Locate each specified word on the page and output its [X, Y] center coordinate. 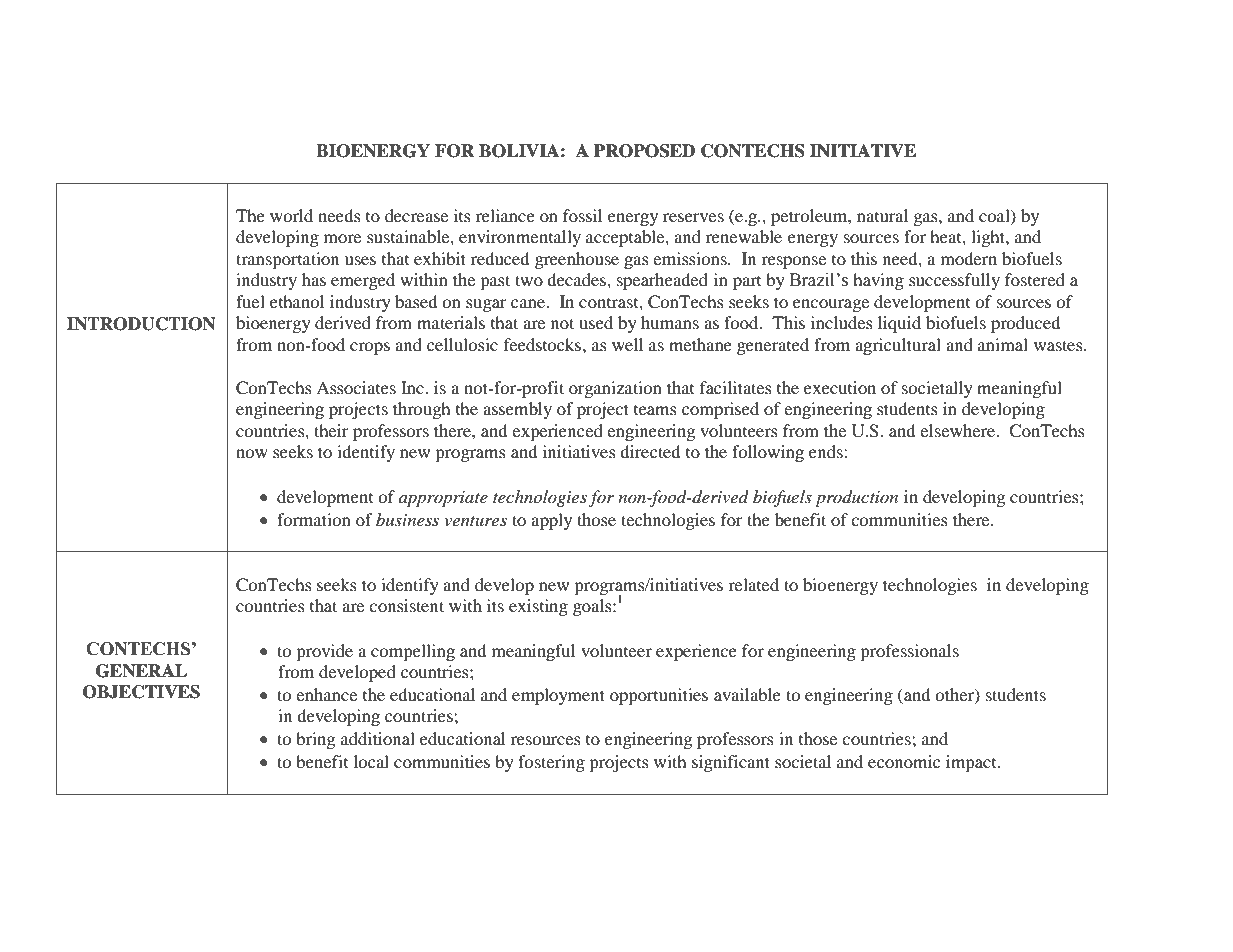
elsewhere [958, 430]
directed [650, 451]
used [596, 322]
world [291, 215]
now [252, 453]
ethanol [297, 301]
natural [882, 215]
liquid [899, 324]
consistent [406, 605]
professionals [909, 652]
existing [538, 607]
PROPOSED [644, 151]
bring [315, 740]
